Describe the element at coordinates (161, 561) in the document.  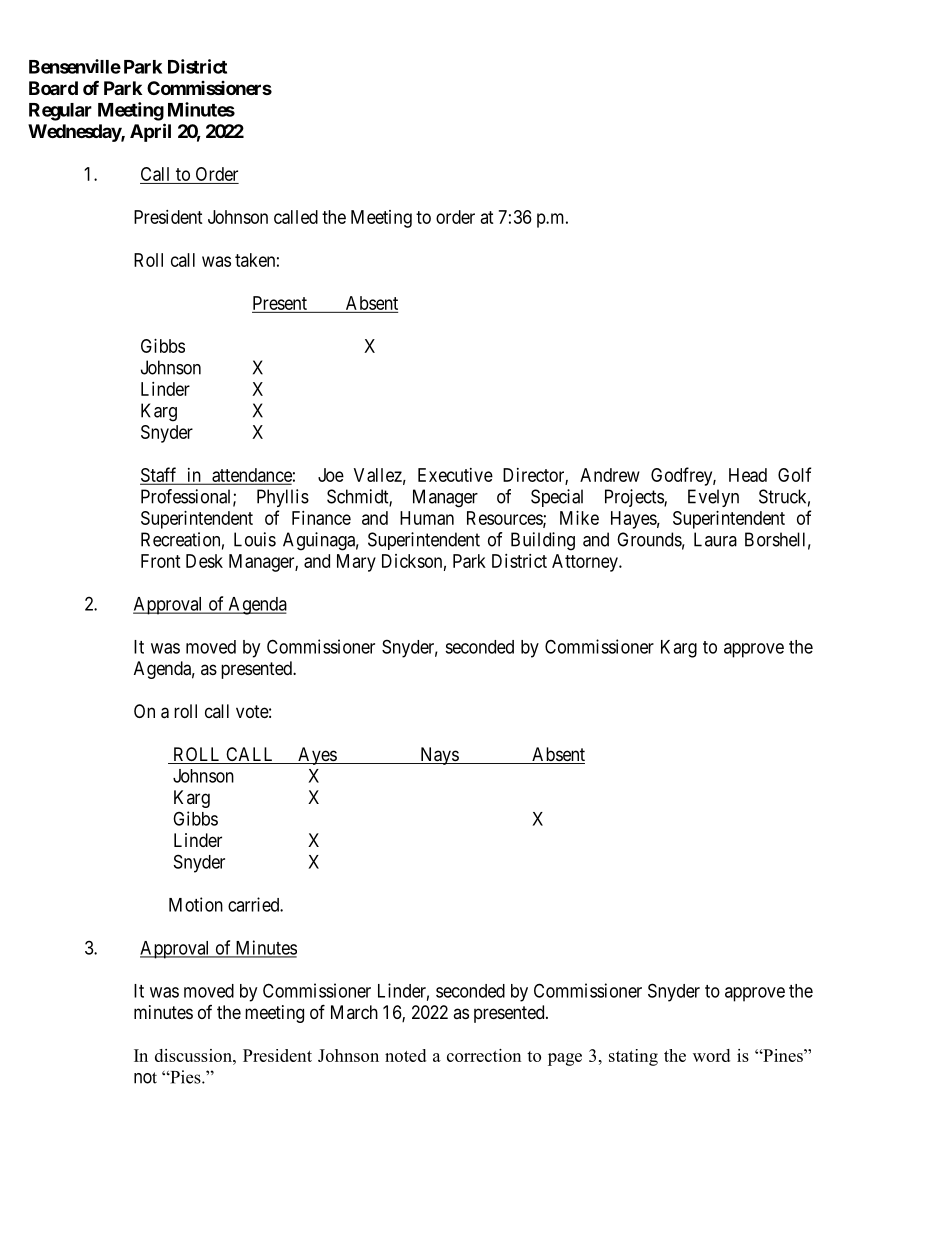
I see `Front` at that location.
